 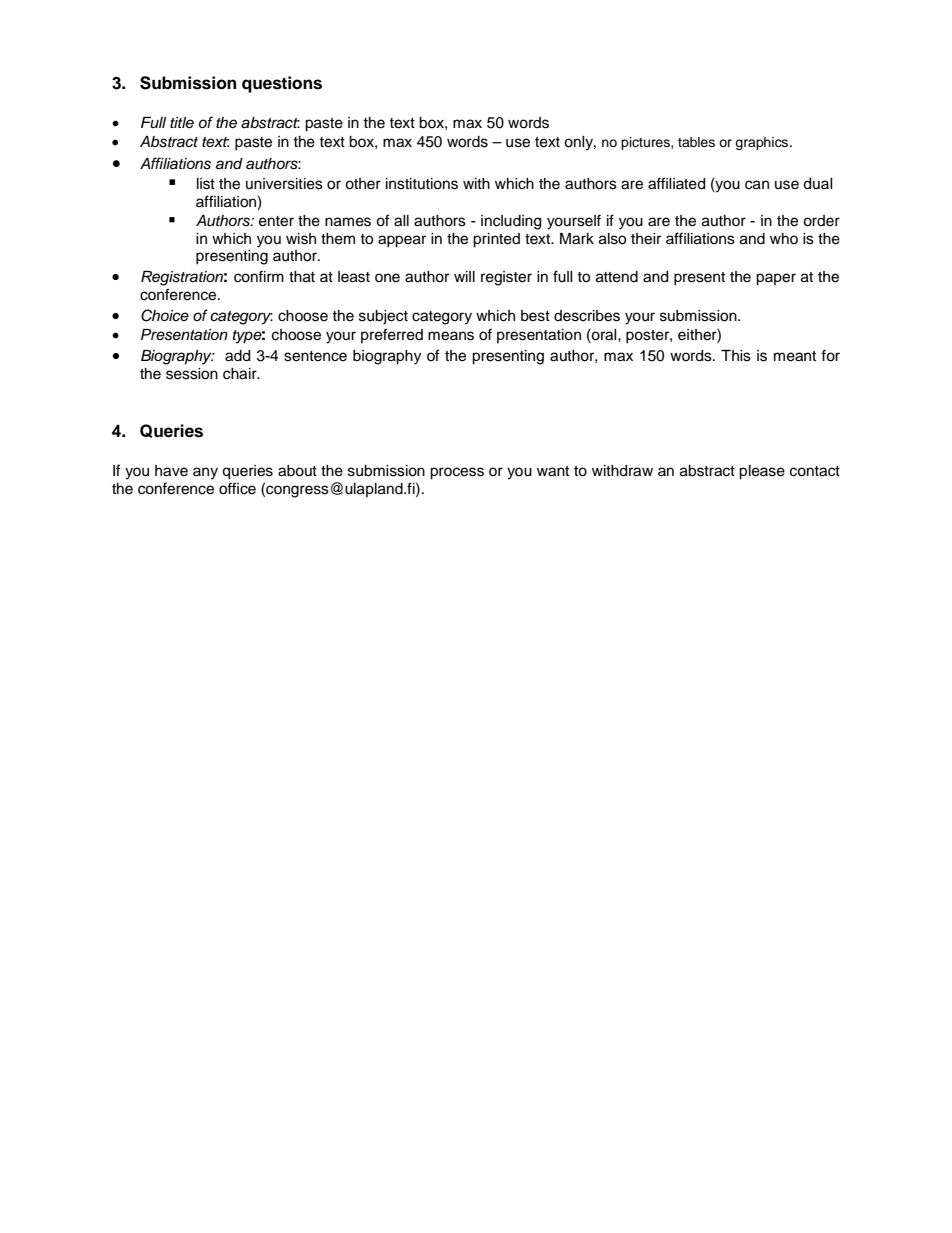 I want to click on means, so click(x=451, y=336).
